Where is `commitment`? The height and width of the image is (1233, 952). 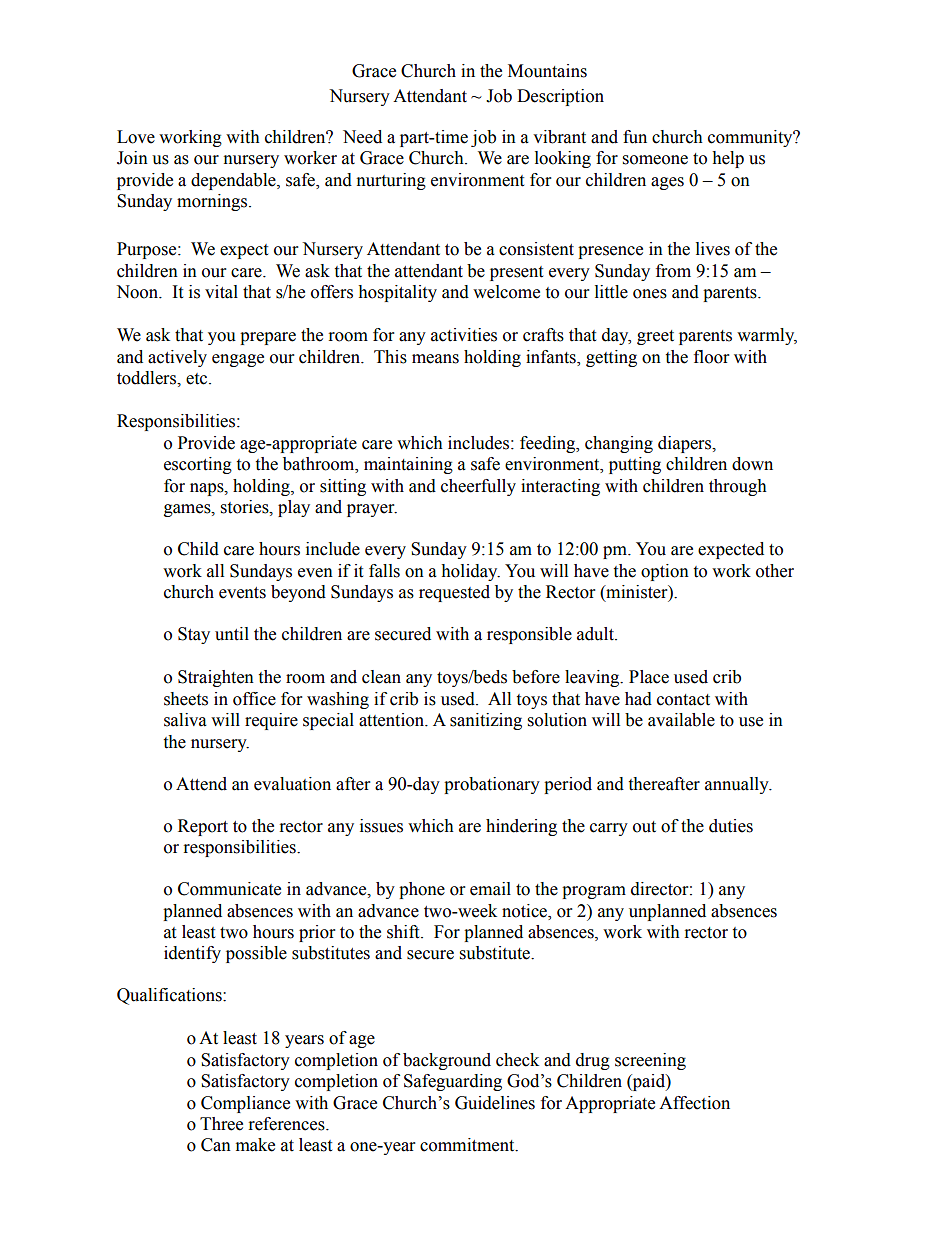 commitment is located at coordinates (468, 1145).
